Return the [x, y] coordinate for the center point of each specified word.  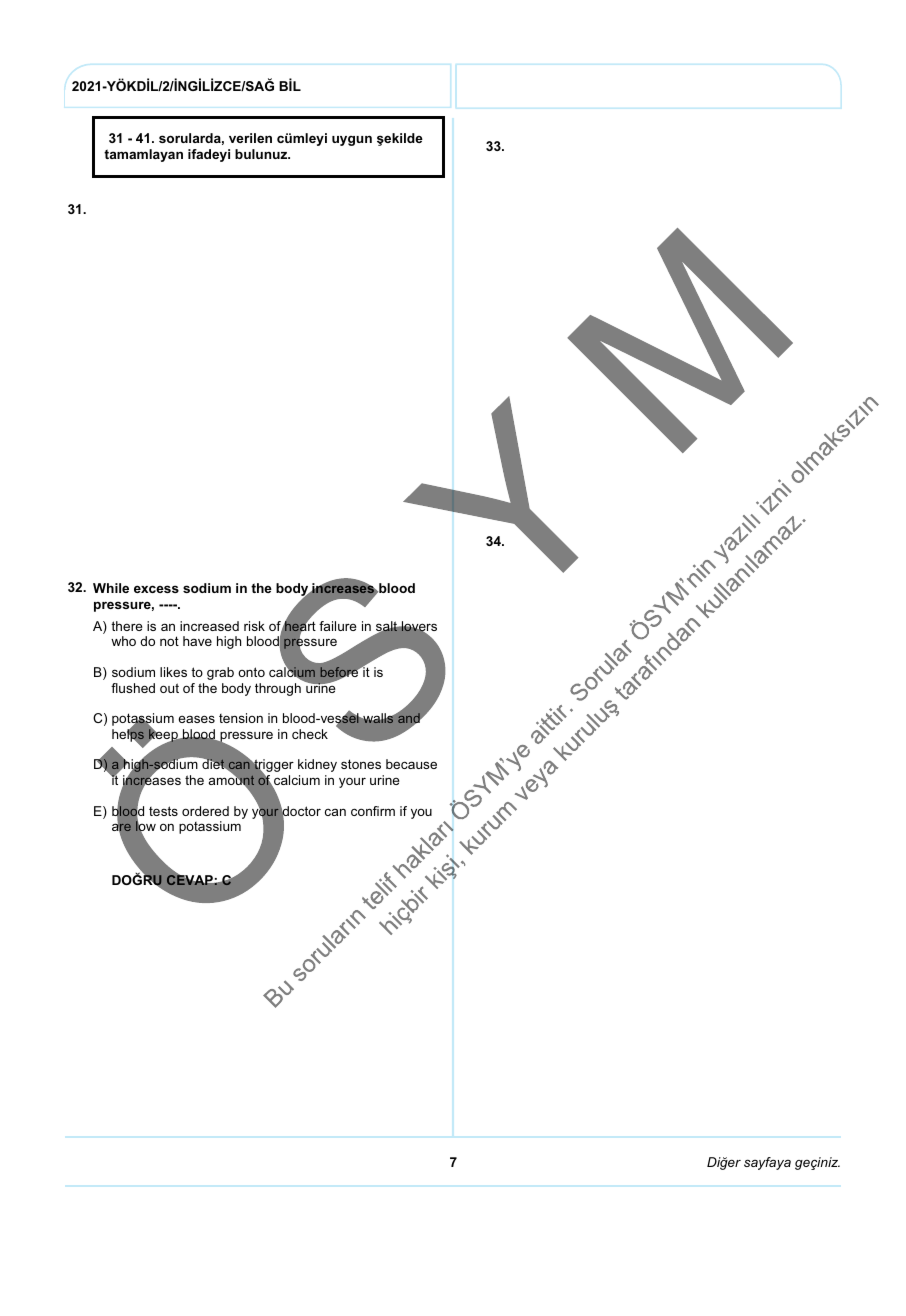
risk [254, 626]
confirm [373, 811]
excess [156, 589]
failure [338, 626]
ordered [205, 811]
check [310, 734]
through [278, 689]
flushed [133, 688]
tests [163, 811]
